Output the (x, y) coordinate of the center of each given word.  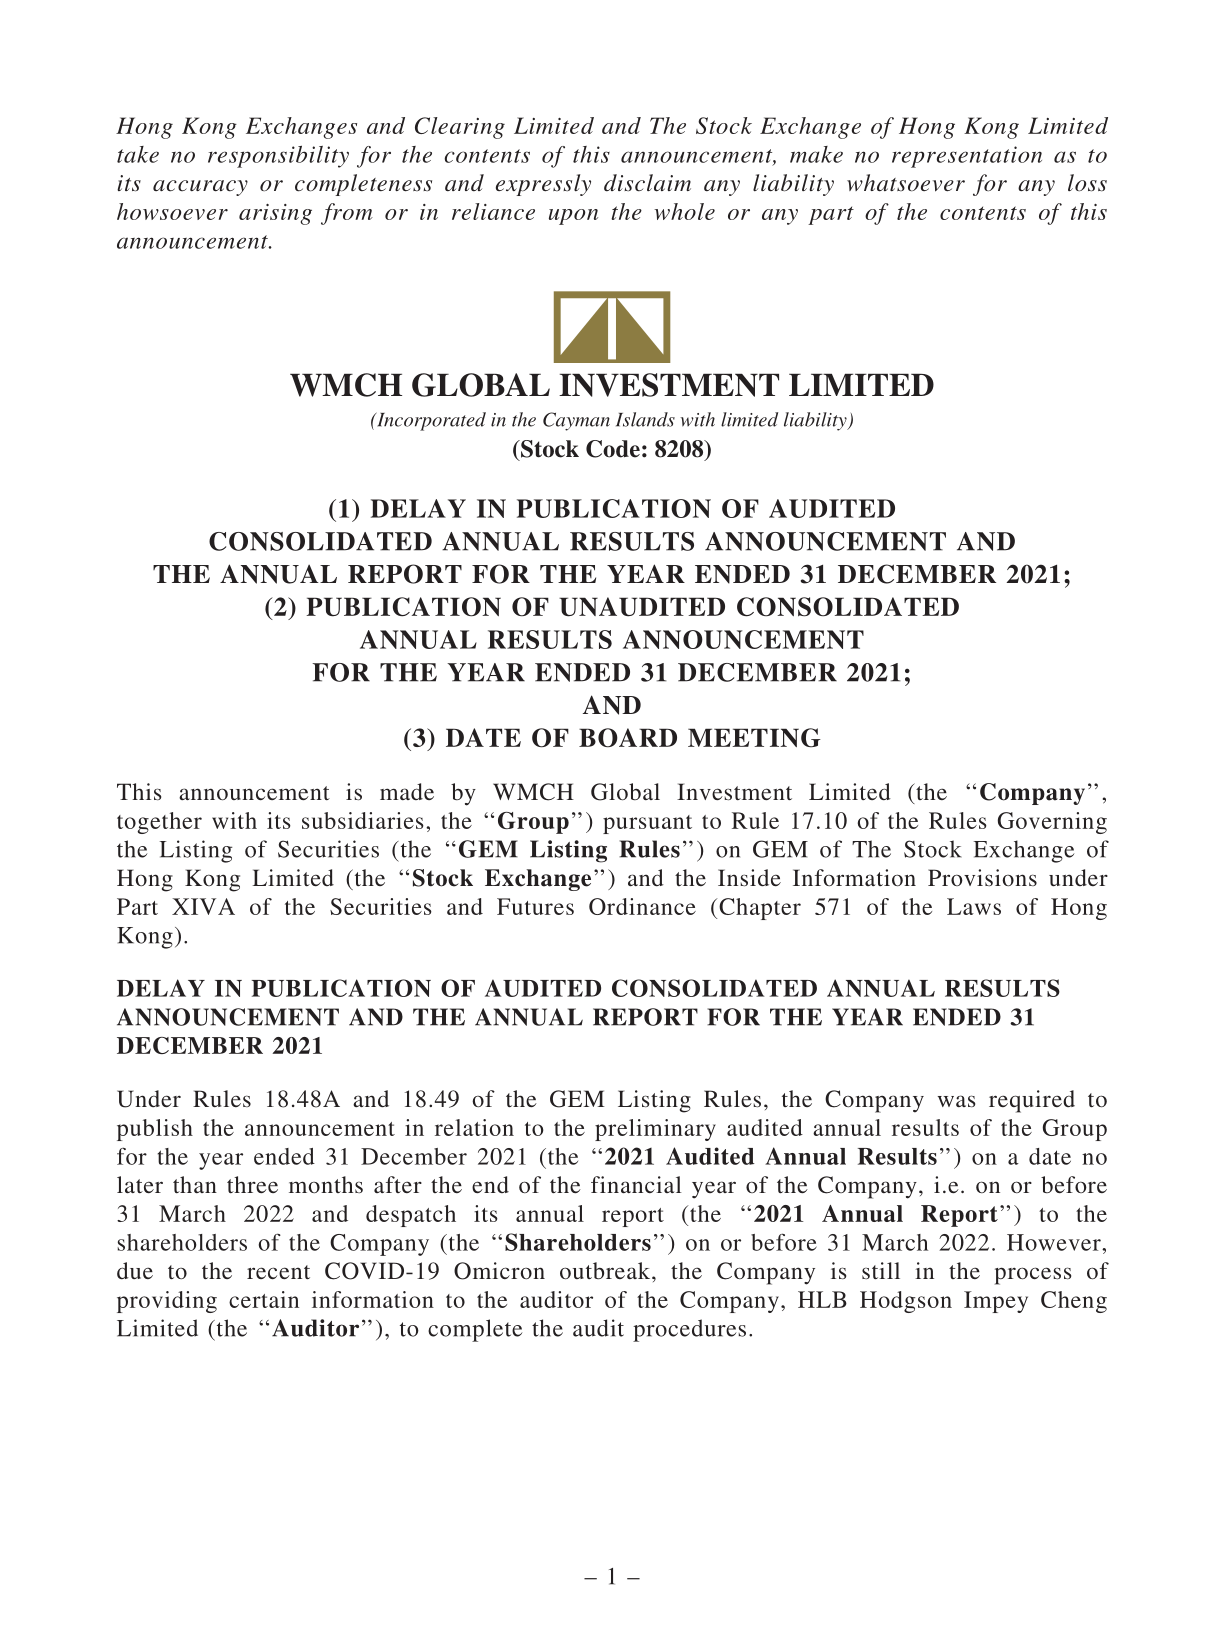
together (159, 823)
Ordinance (642, 906)
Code (613, 449)
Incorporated (430, 421)
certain (264, 1299)
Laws (974, 906)
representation (967, 157)
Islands (645, 419)
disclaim (647, 183)
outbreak (606, 1270)
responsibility (278, 157)
